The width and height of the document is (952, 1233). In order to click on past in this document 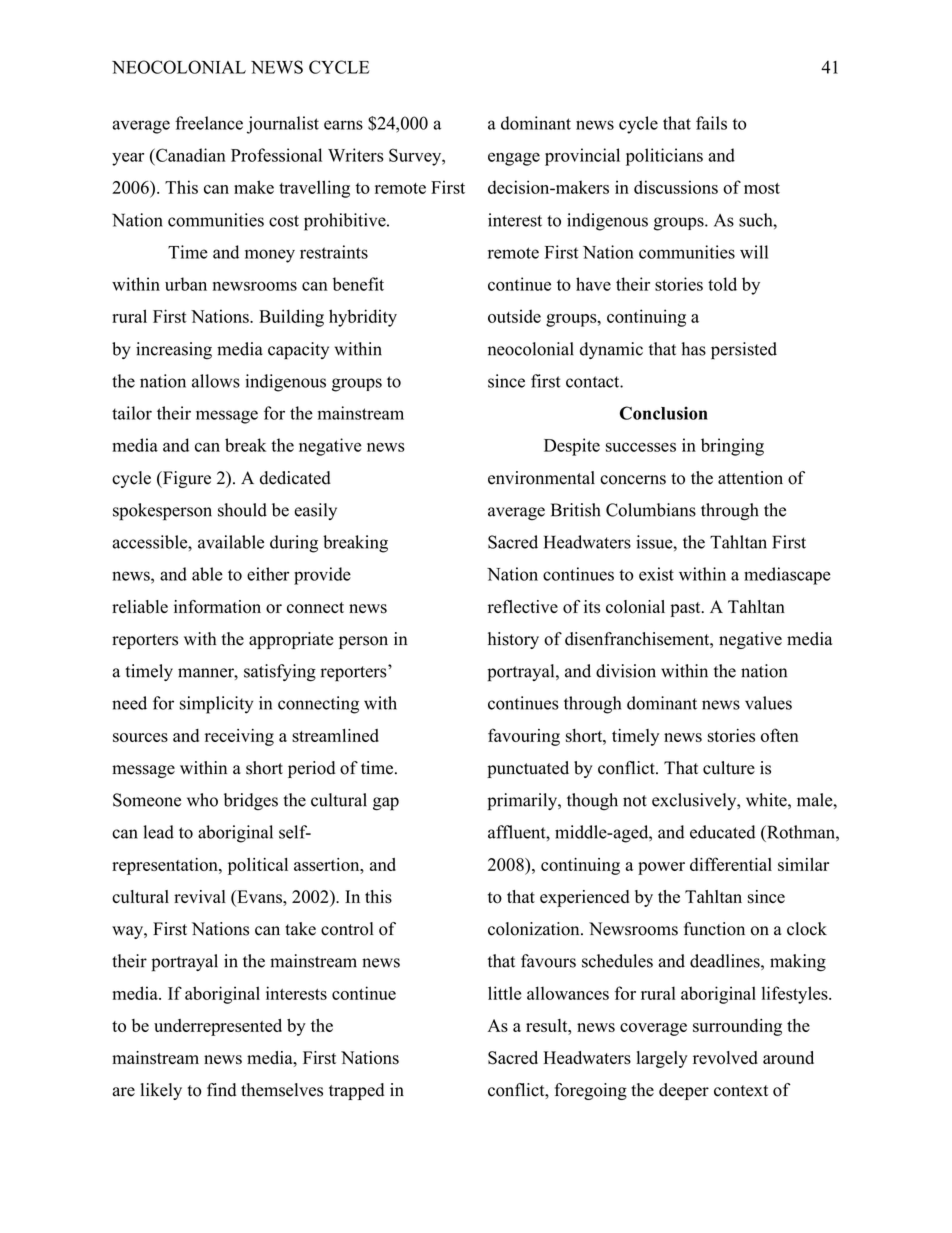, I will do `click(686, 609)`.
